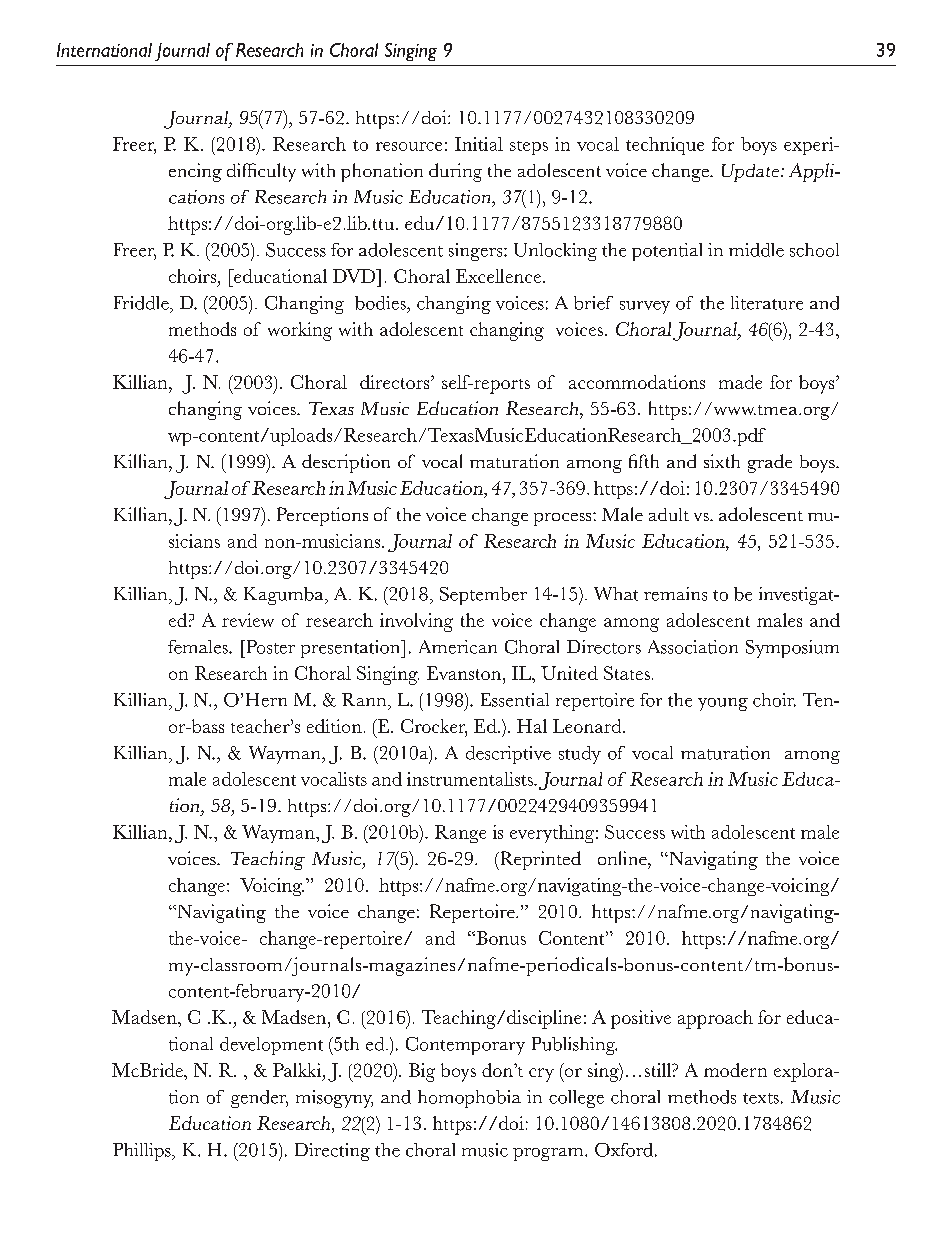 Image resolution: width=952 pixels, height=1233 pixels. Describe the element at coordinates (623, 858) in the document. I see `online` at that location.
